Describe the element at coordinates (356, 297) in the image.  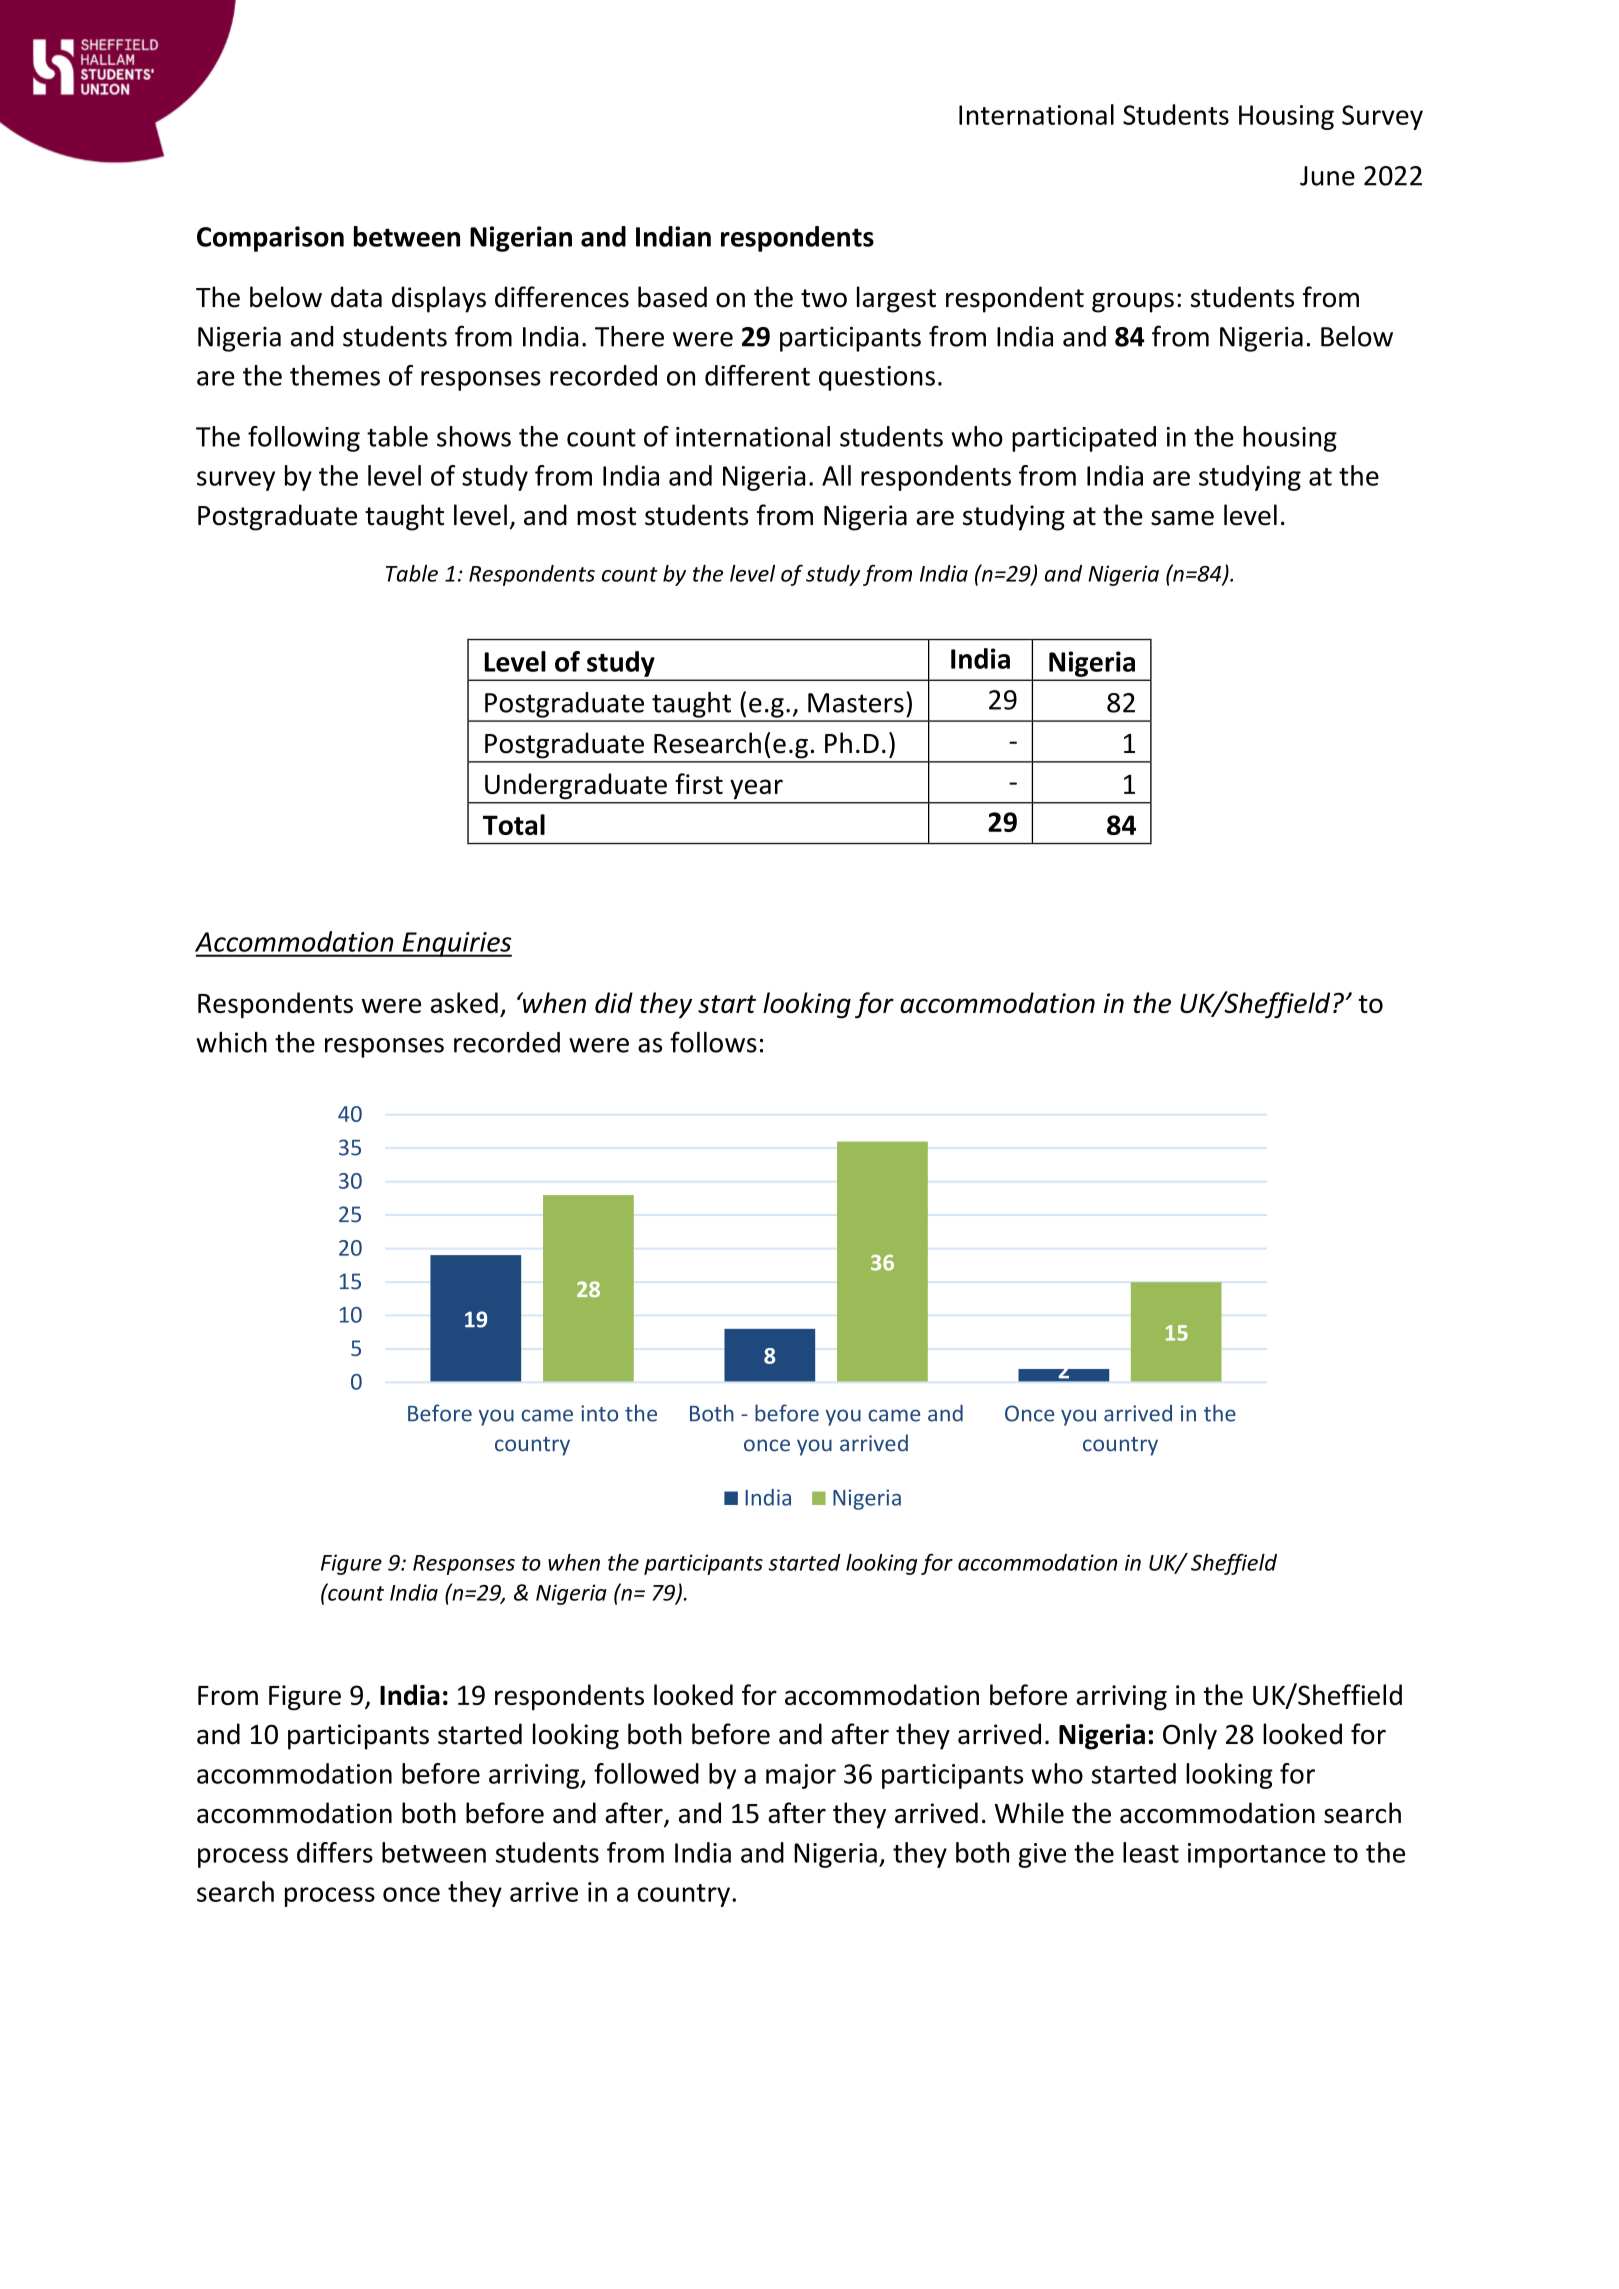
I see `data` at that location.
